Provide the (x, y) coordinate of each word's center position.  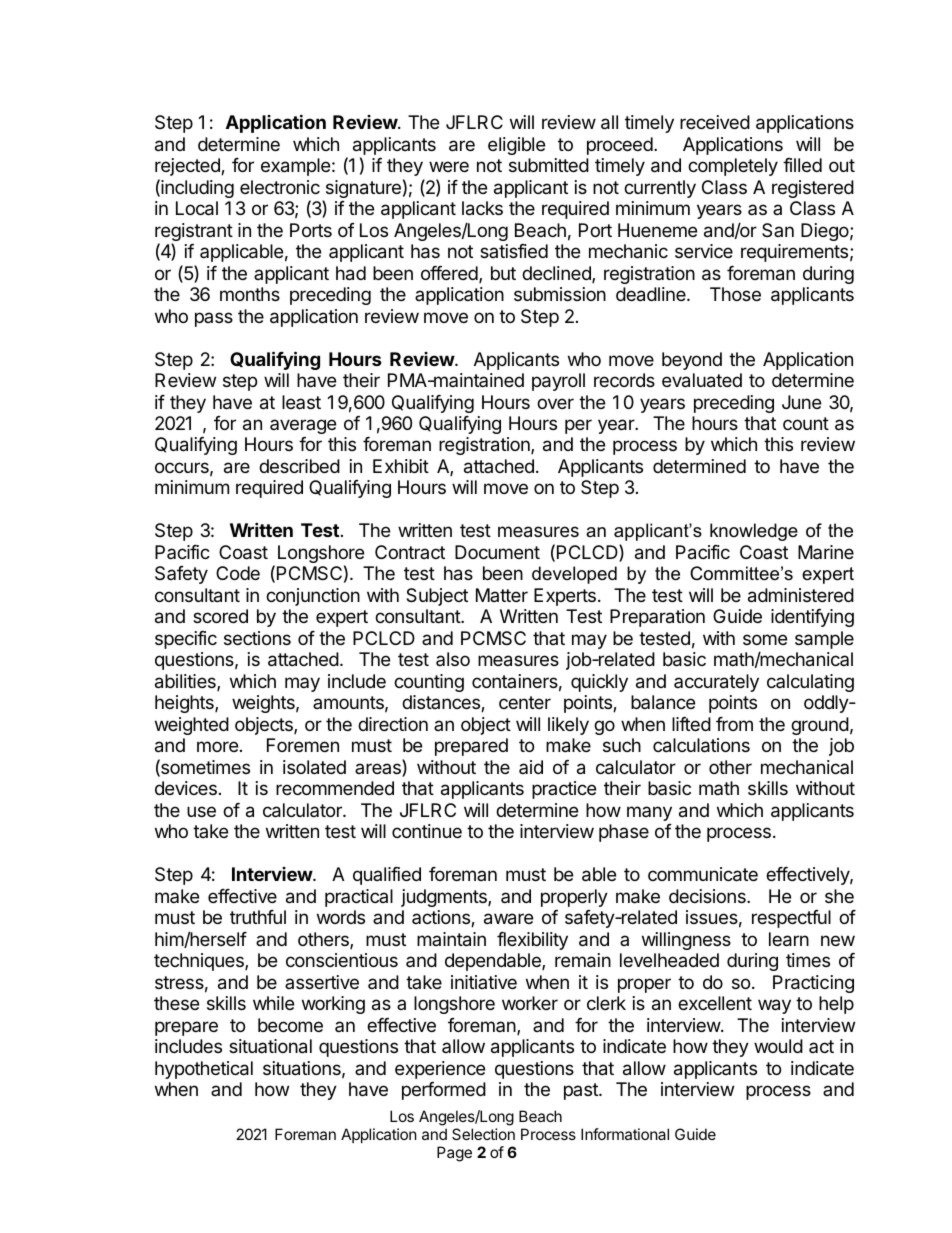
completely (733, 167)
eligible (516, 146)
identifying (812, 618)
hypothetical (204, 1070)
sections (257, 638)
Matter (502, 595)
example (295, 167)
